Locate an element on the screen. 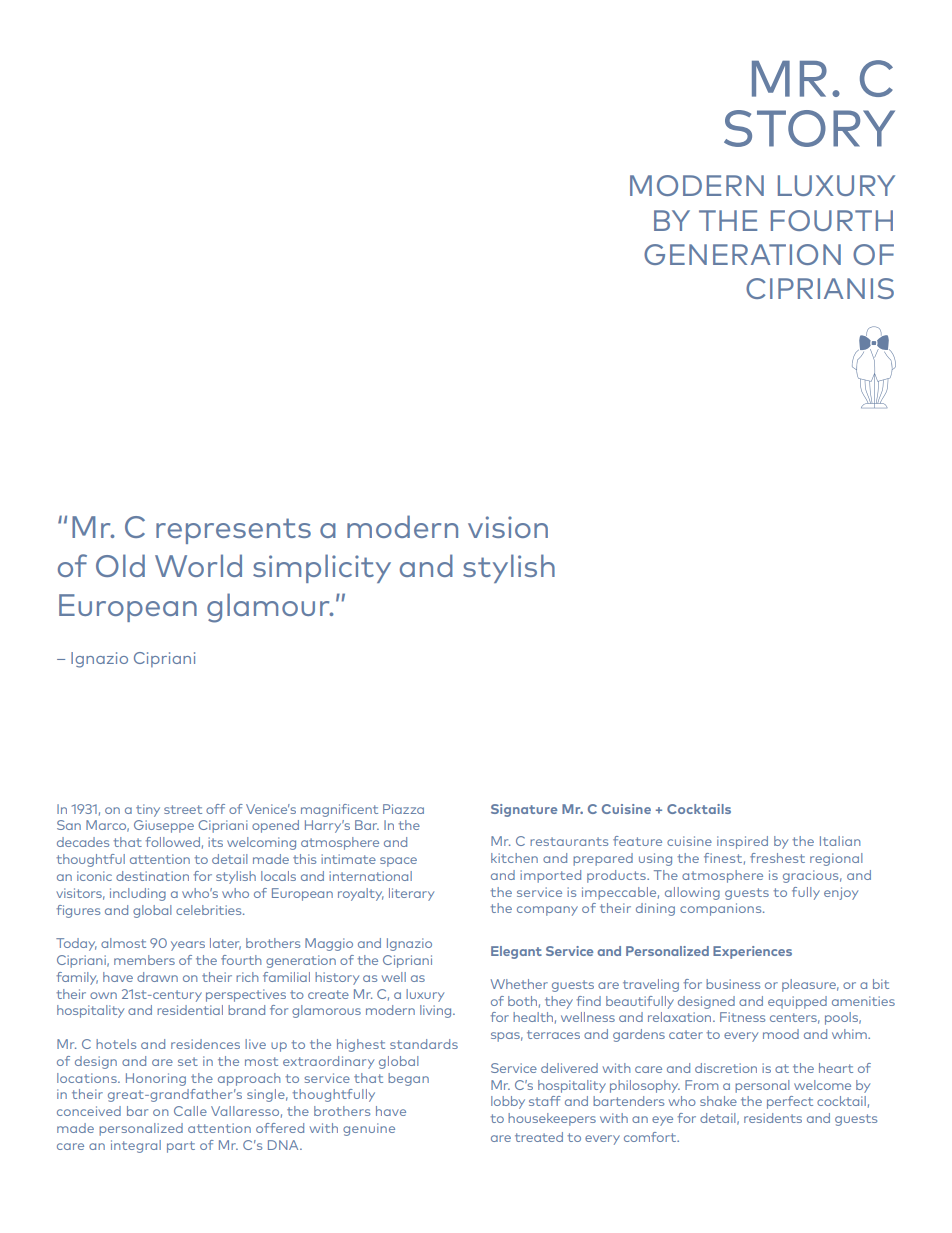  Italian is located at coordinates (840, 841).
